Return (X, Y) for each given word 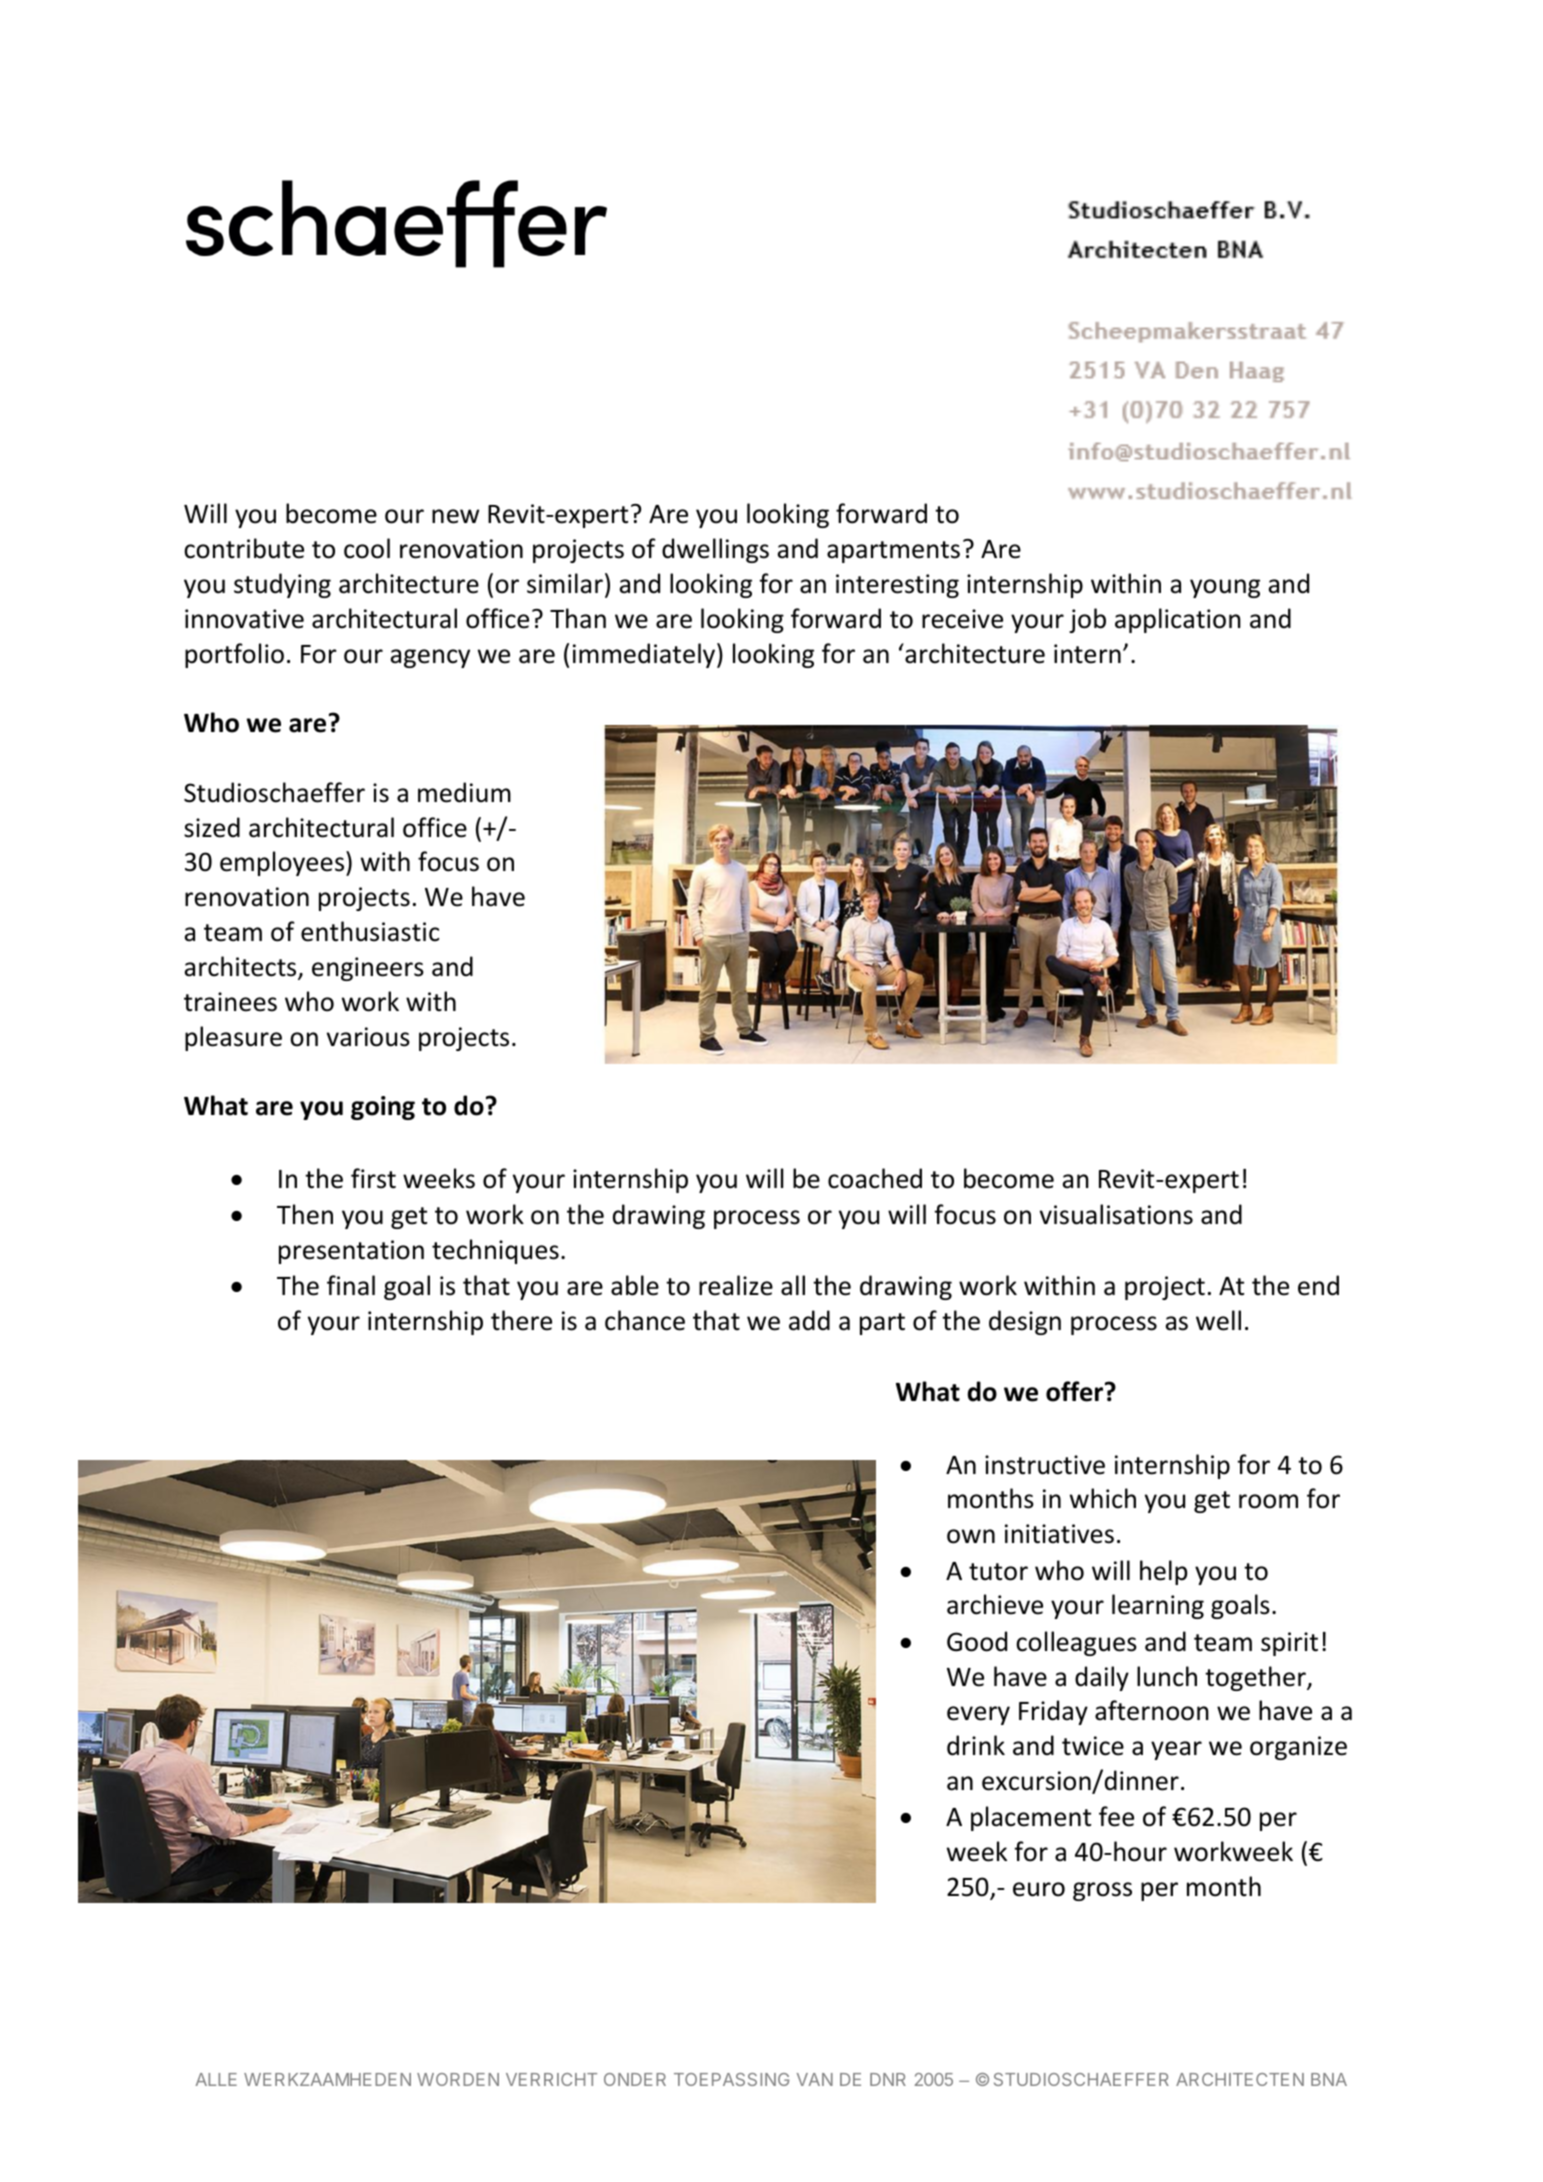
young (1225, 588)
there (521, 1320)
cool (367, 548)
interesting (897, 586)
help (1163, 1572)
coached (875, 1178)
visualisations (1116, 1214)
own (971, 1536)
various (368, 1037)
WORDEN (458, 2079)
